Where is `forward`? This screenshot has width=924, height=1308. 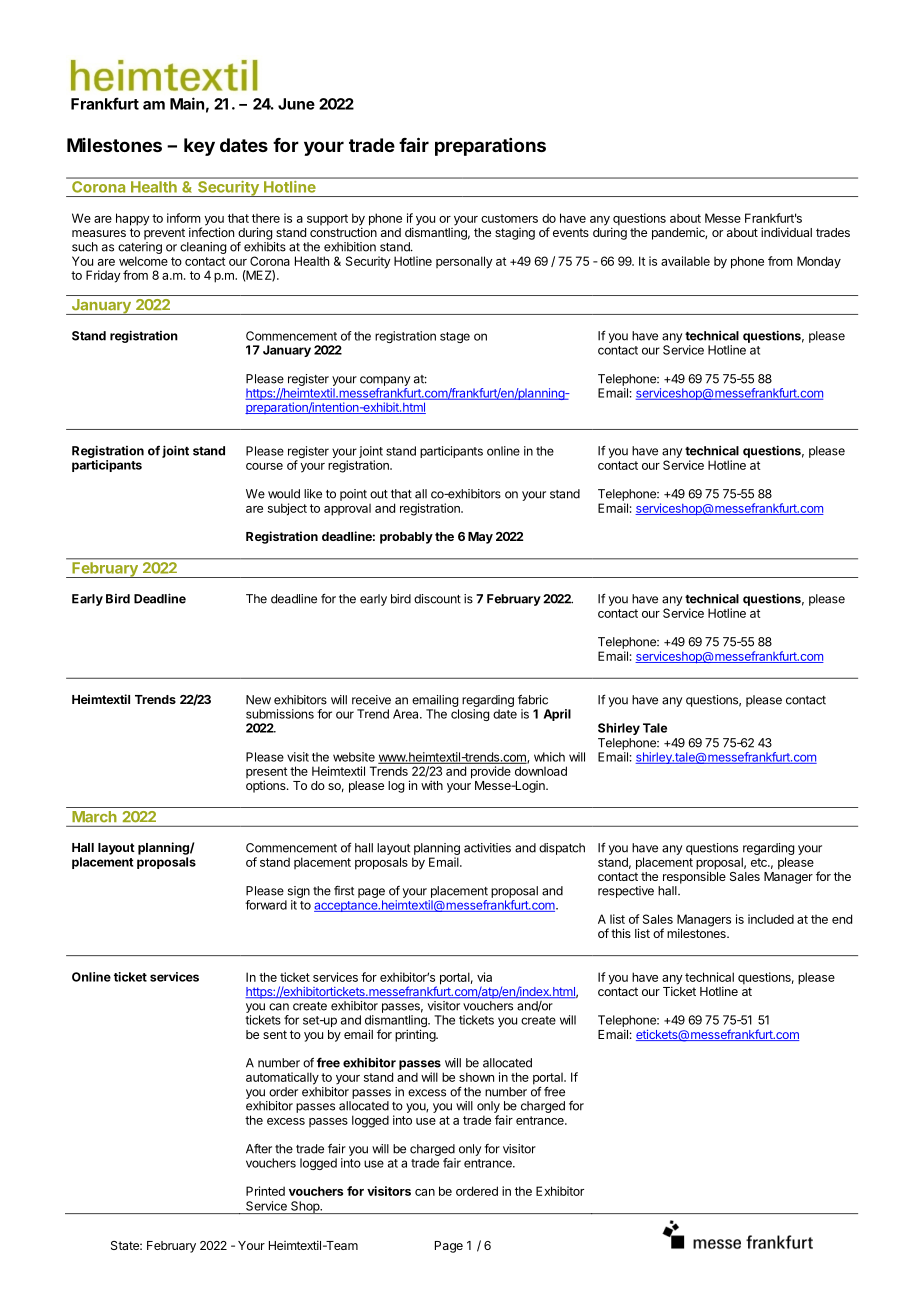
forward is located at coordinates (266, 905).
